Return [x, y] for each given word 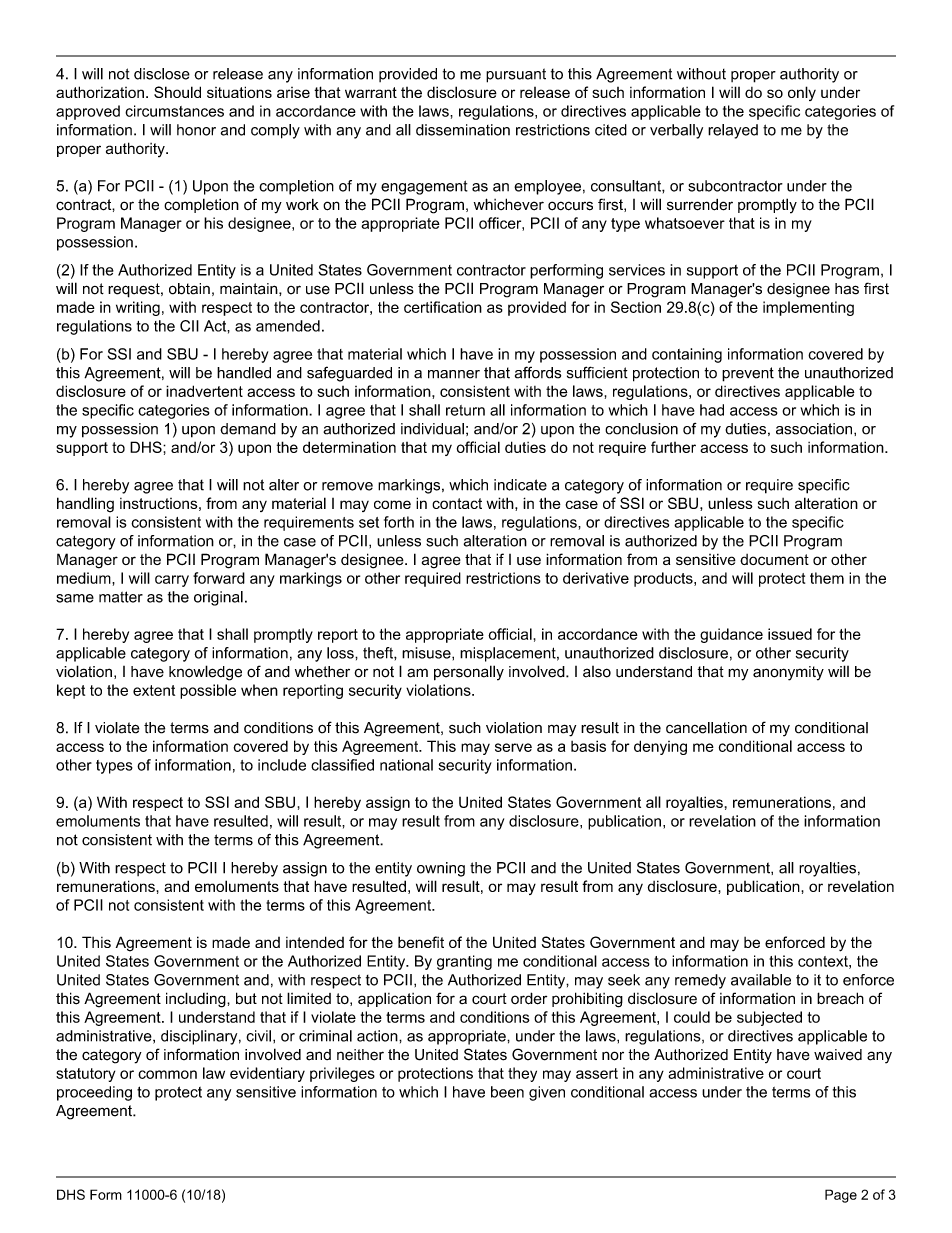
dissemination [463, 130]
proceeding [94, 1093]
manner [454, 374]
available [761, 980]
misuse [427, 653]
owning [441, 869]
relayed [733, 131]
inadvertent [204, 391]
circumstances [174, 111]
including [197, 1000]
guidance [731, 635]
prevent [748, 374]
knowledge [205, 673]
